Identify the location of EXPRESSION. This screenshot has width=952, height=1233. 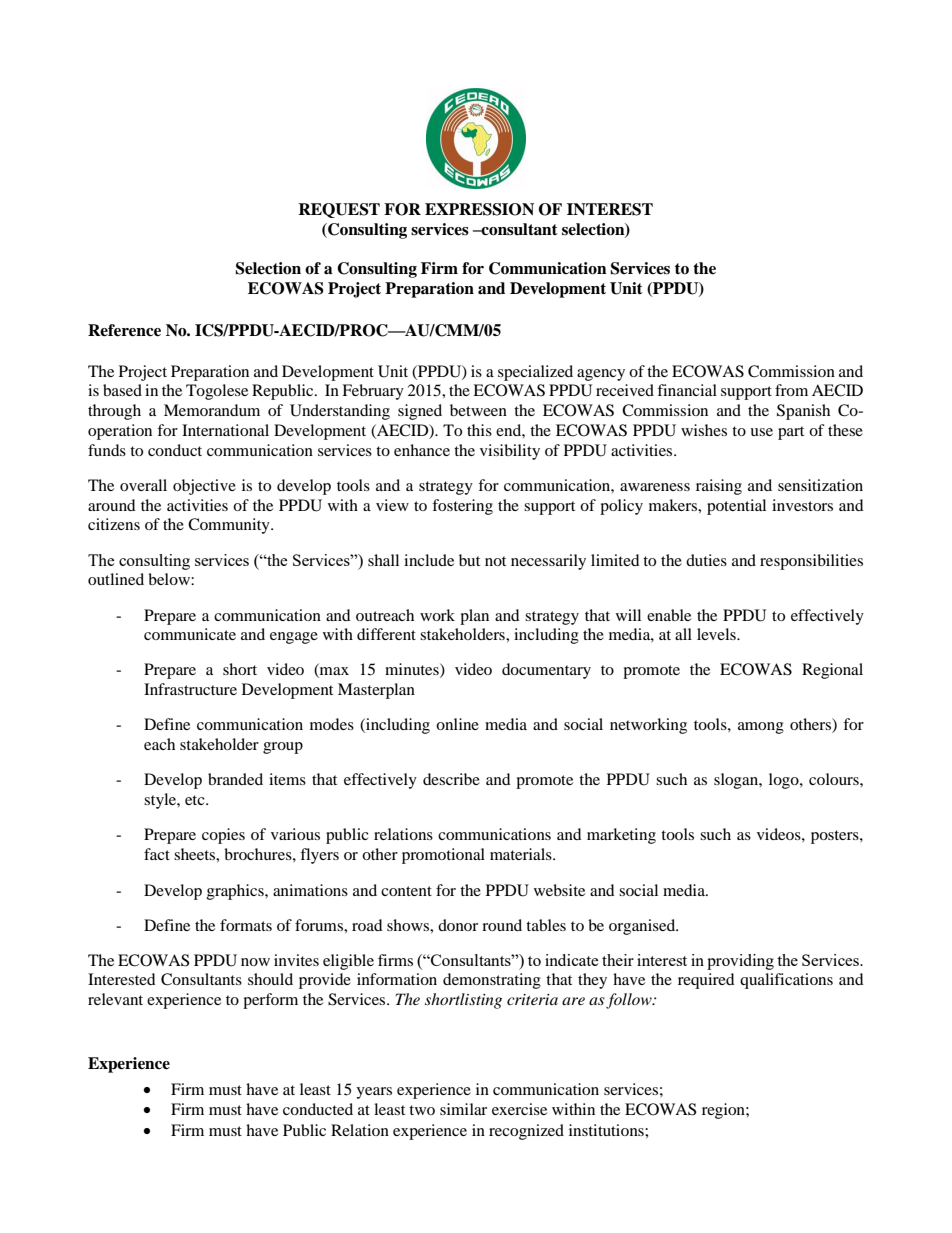
(479, 209).
